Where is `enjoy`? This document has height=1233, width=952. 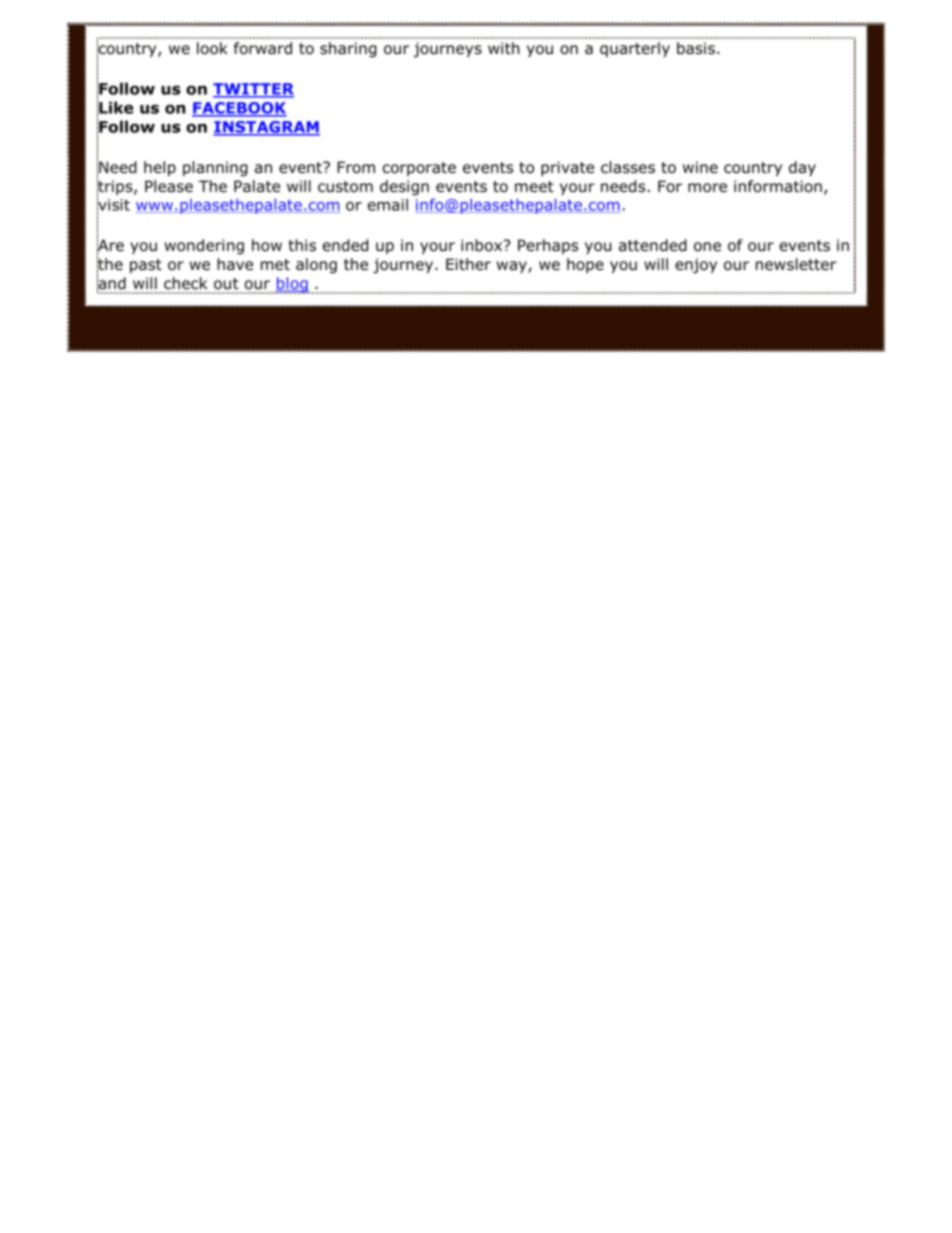 enjoy is located at coordinates (696, 265).
